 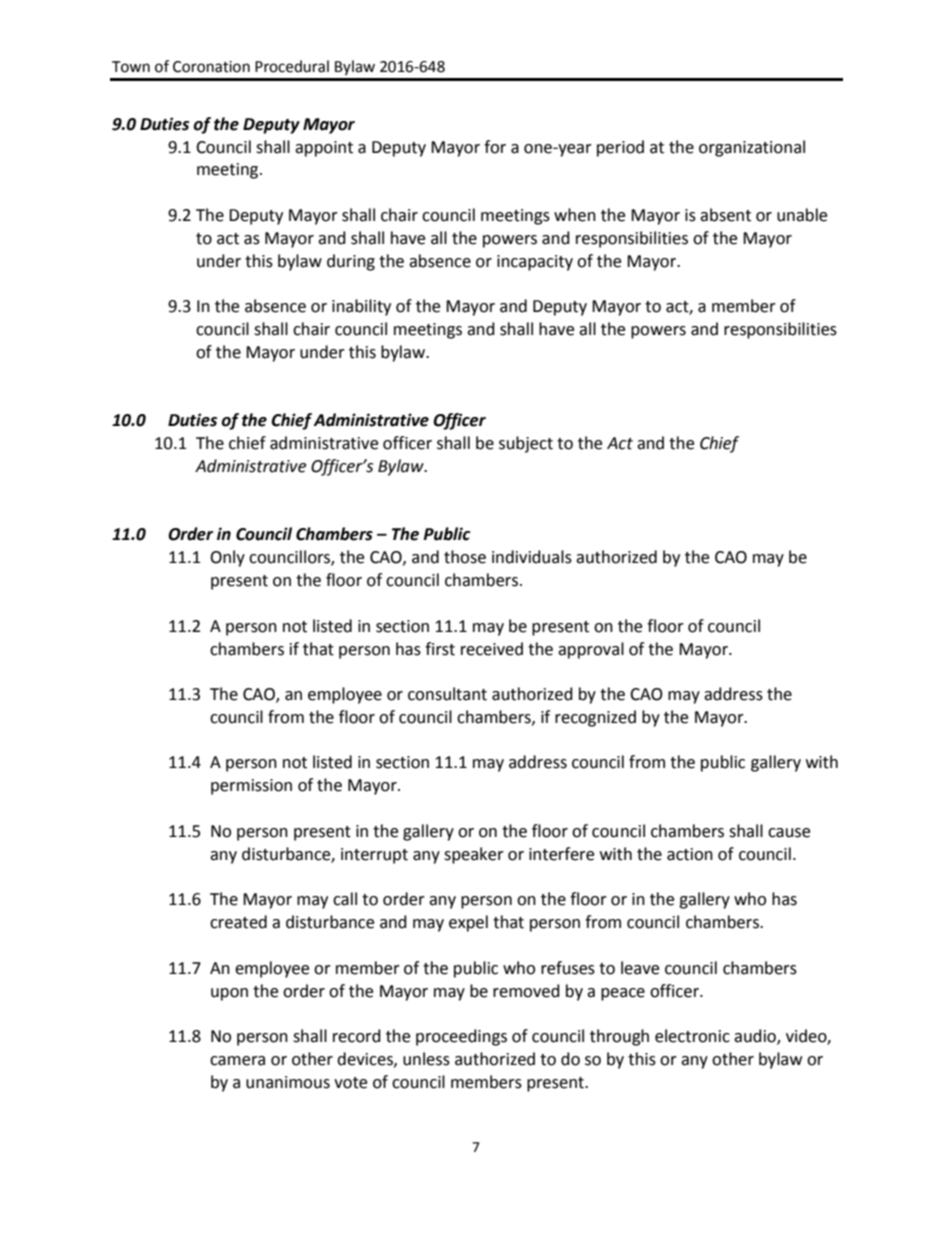 What do you see at coordinates (495, 147) in the page?
I see `for` at bounding box center [495, 147].
